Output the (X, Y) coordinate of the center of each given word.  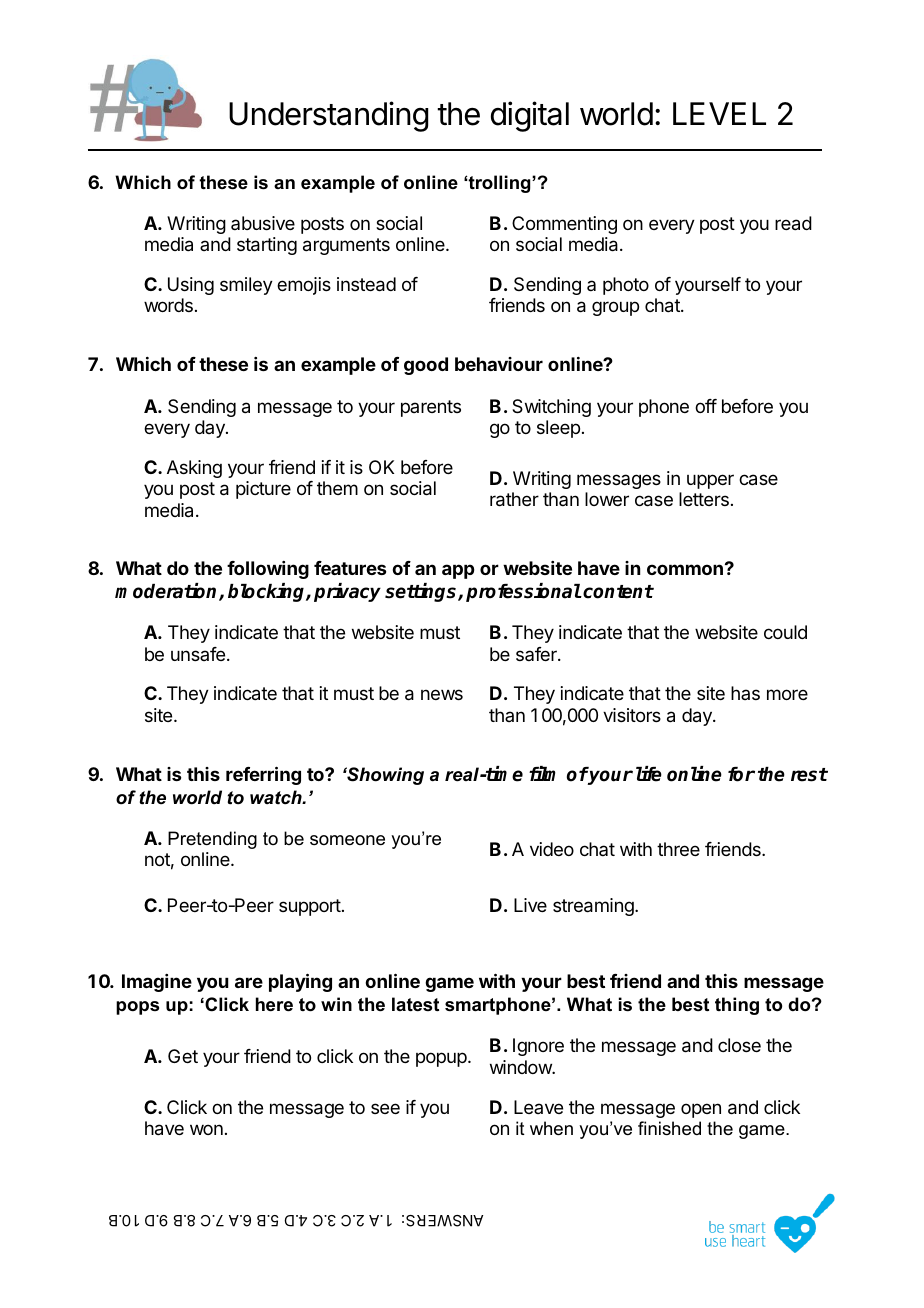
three (678, 849)
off (706, 406)
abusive (263, 223)
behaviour (499, 364)
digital (530, 116)
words (168, 305)
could (785, 632)
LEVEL (719, 113)
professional (523, 592)
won (206, 1129)
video (552, 849)
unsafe (198, 654)
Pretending (212, 840)
